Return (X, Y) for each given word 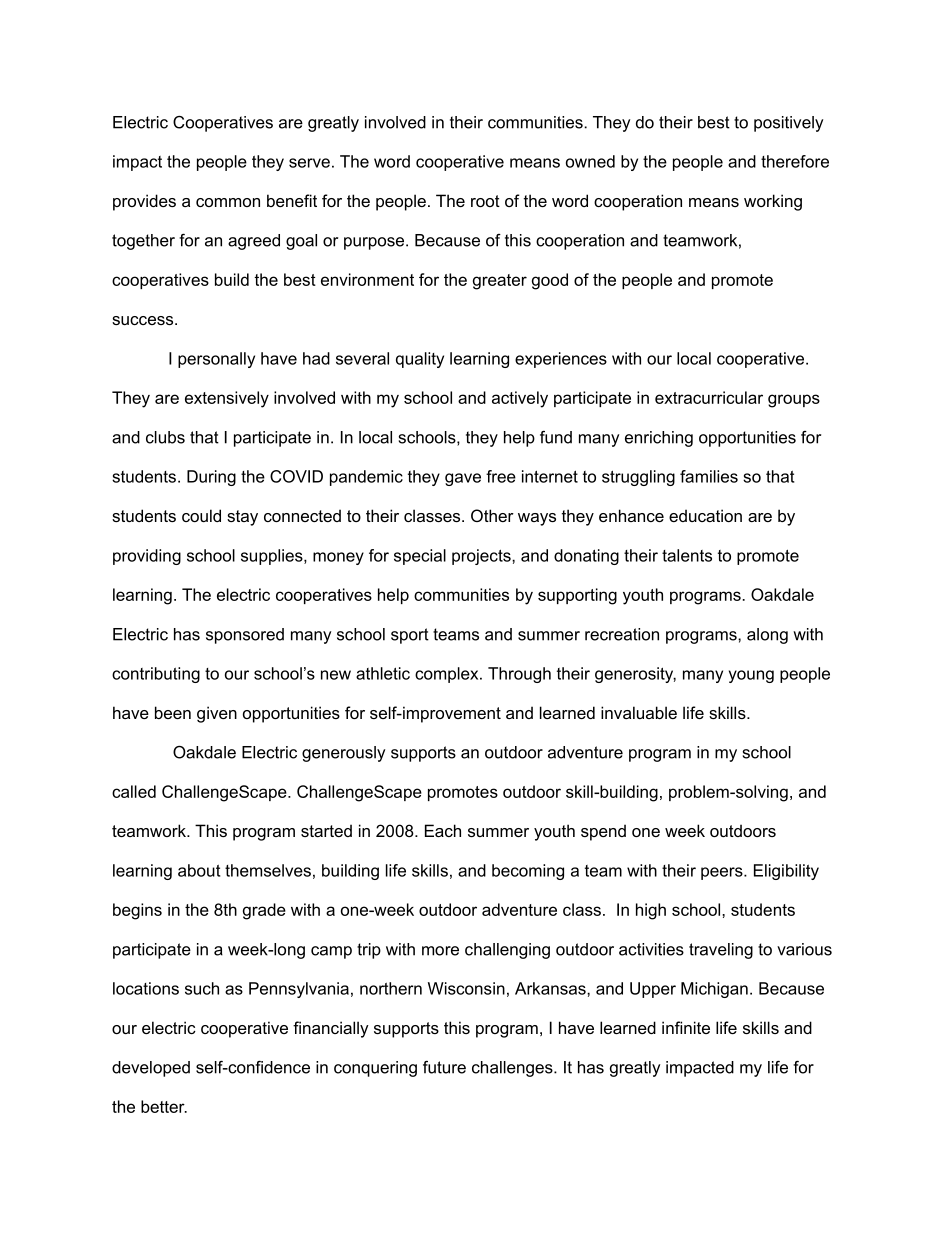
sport (410, 636)
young (751, 676)
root (485, 201)
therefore (795, 161)
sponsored (245, 636)
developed (151, 1069)
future (444, 1067)
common (228, 202)
